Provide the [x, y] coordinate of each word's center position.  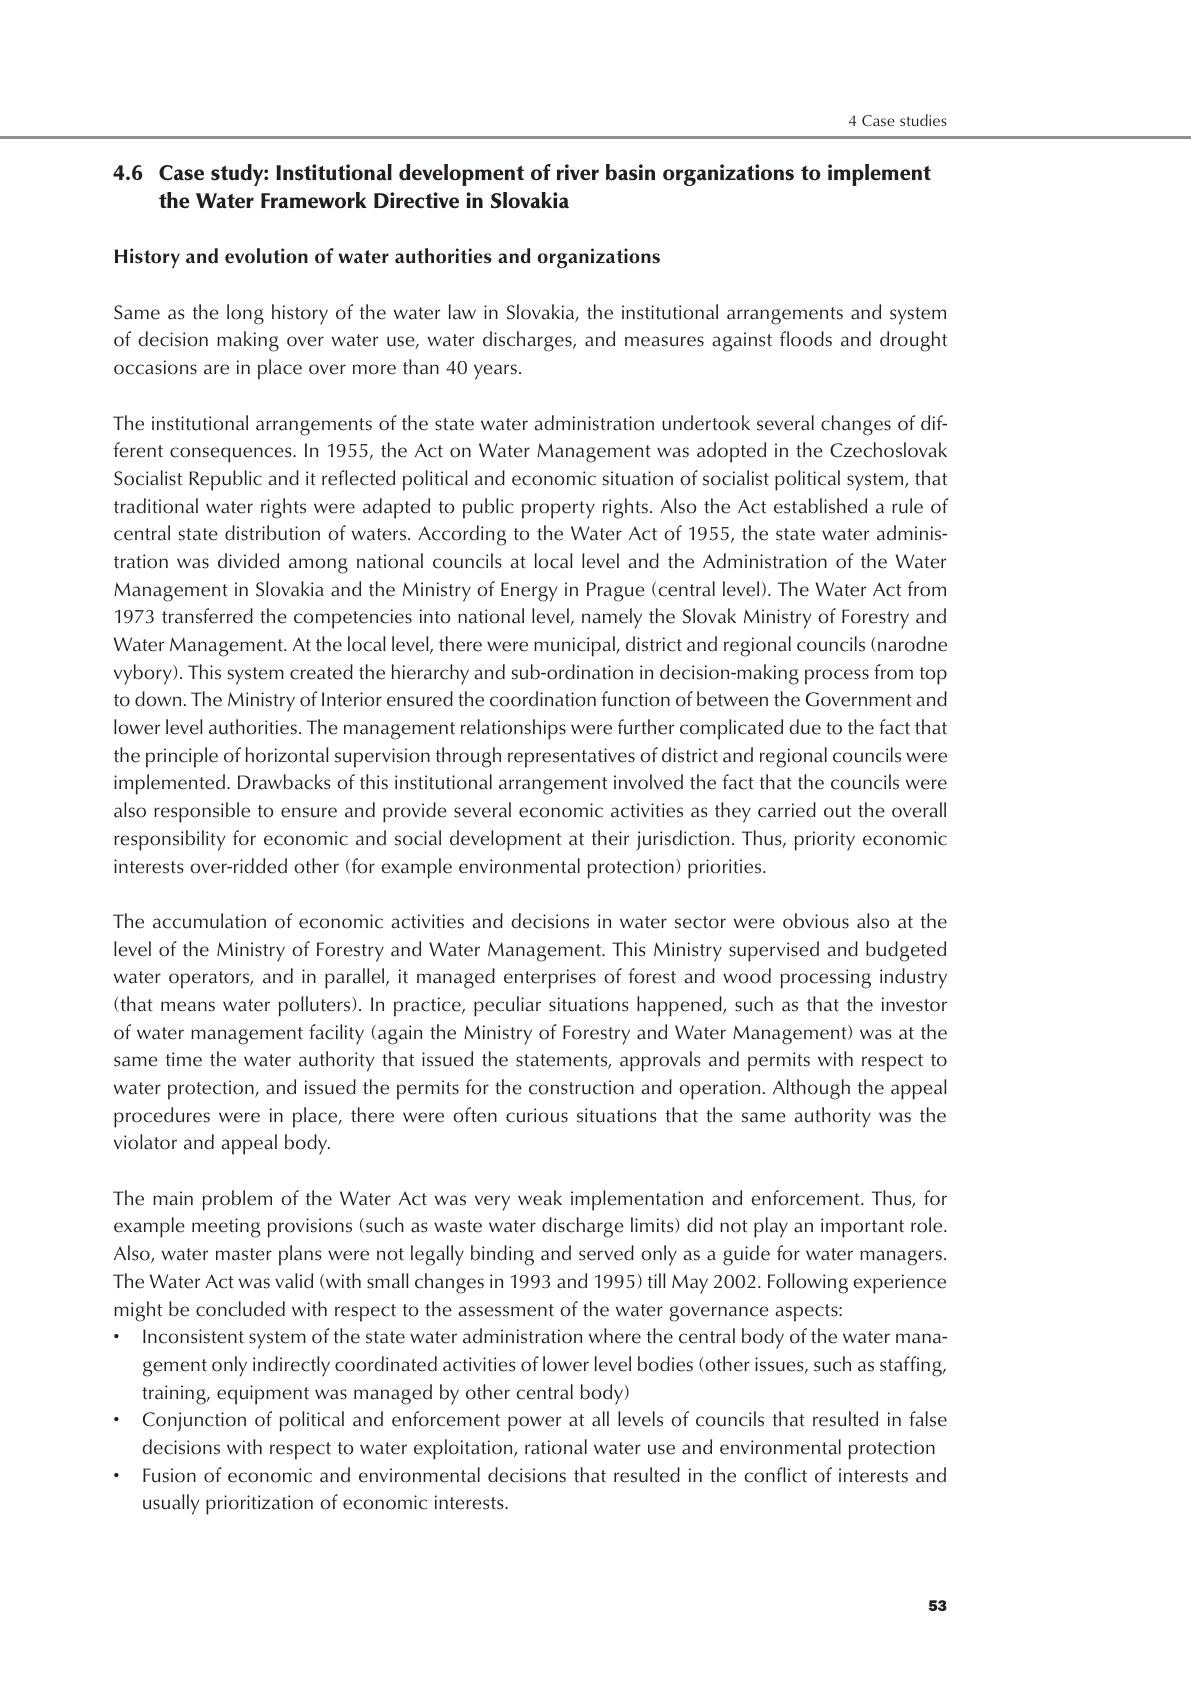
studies [923, 120]
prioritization [259, 1505]
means [188, 1006]
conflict [775, 1475]
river [578, 172]
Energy [529, 592]
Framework [314, 200]
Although [811, 1089]
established [820, 506]
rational [556, 1447]
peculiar [507, 1006]
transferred [207, 616]
